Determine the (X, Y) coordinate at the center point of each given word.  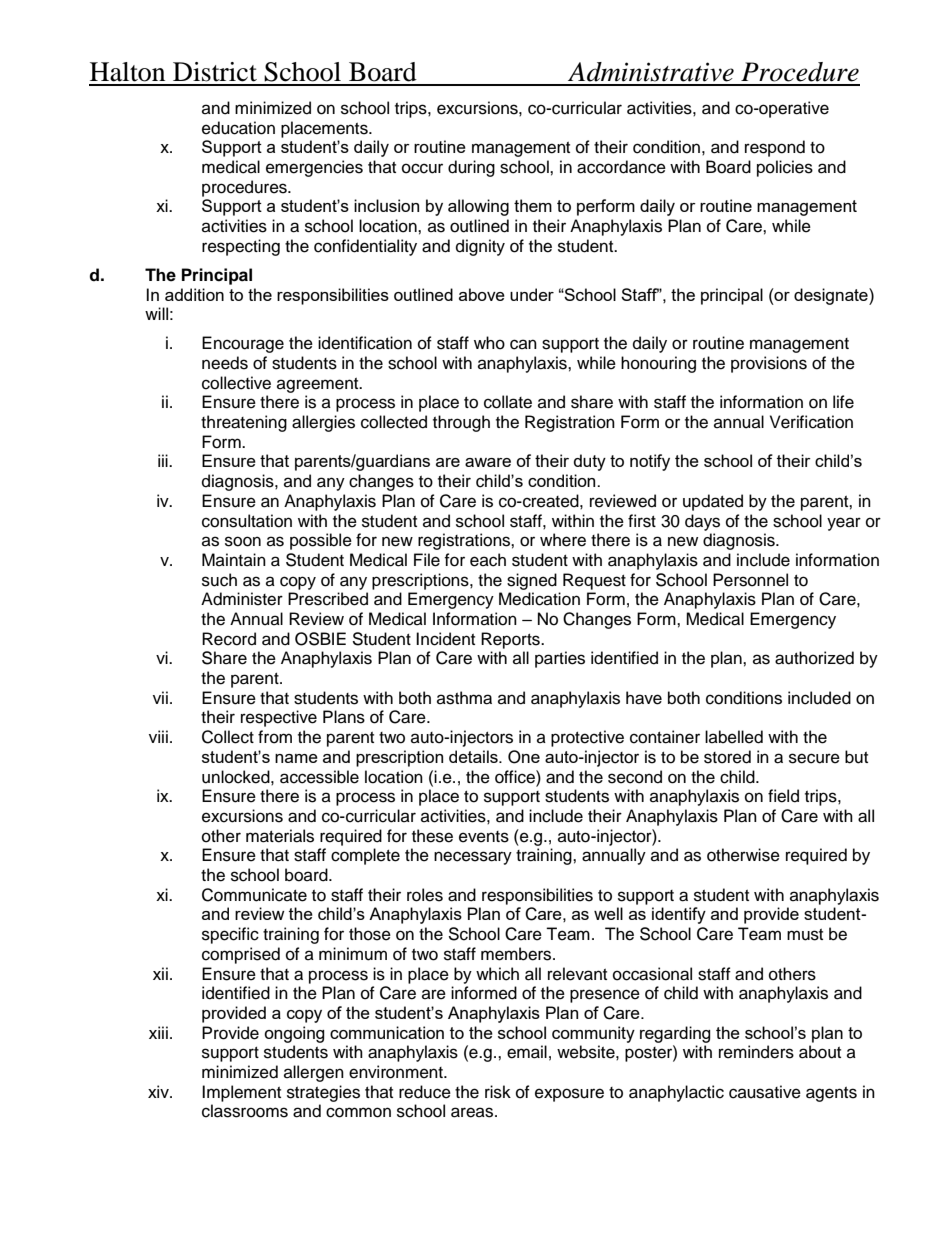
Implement (241, 1093)
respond (775, 148)
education (238, 128)
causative (765, 1092)
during (471, 168)
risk (498, 1092)
